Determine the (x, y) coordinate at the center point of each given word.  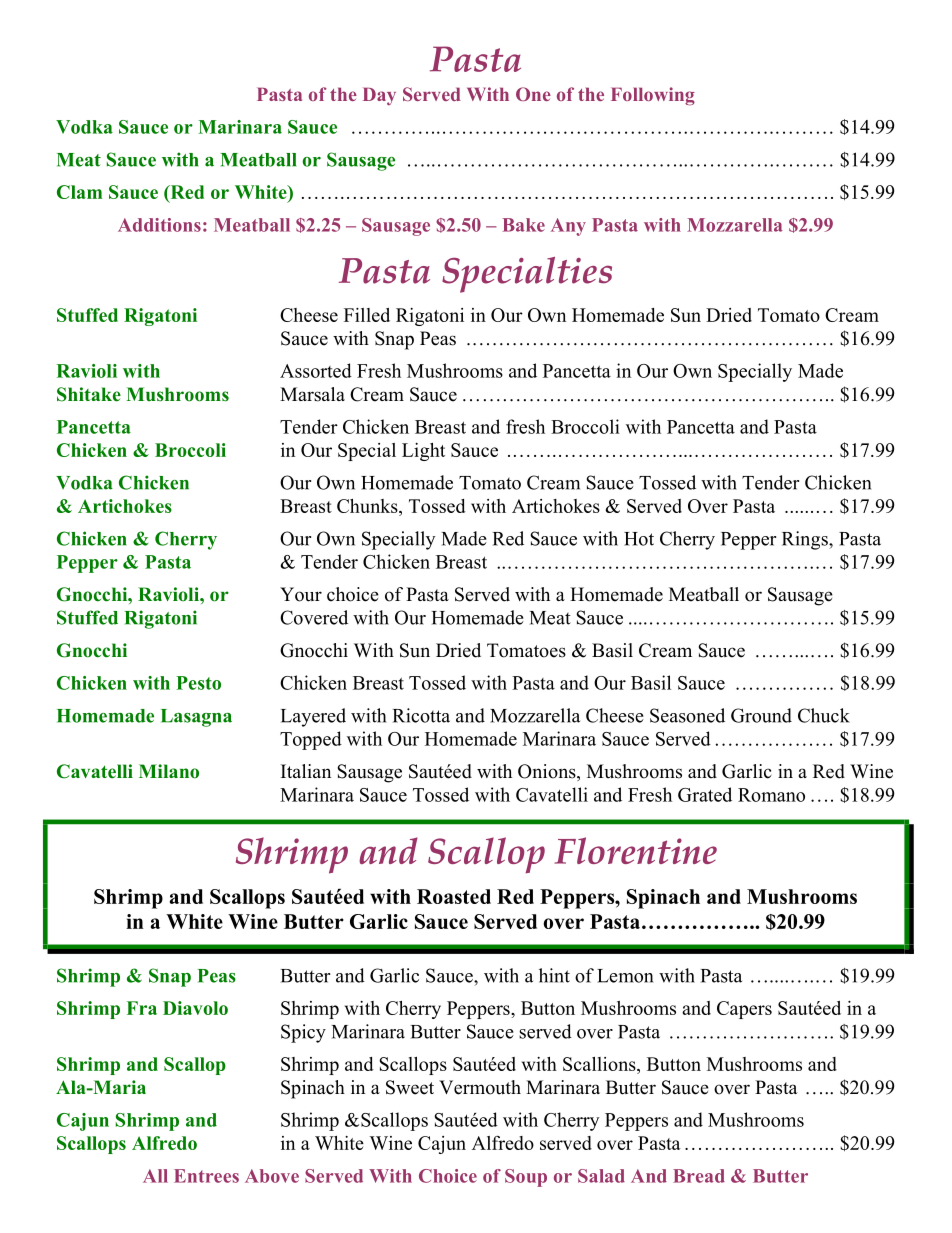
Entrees (206, 1176)
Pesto (198, 683)
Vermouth (480, 1087)
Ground (761, 715)
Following (653, 96)
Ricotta (421, 715)
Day (379, 96)
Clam (79, 192)
